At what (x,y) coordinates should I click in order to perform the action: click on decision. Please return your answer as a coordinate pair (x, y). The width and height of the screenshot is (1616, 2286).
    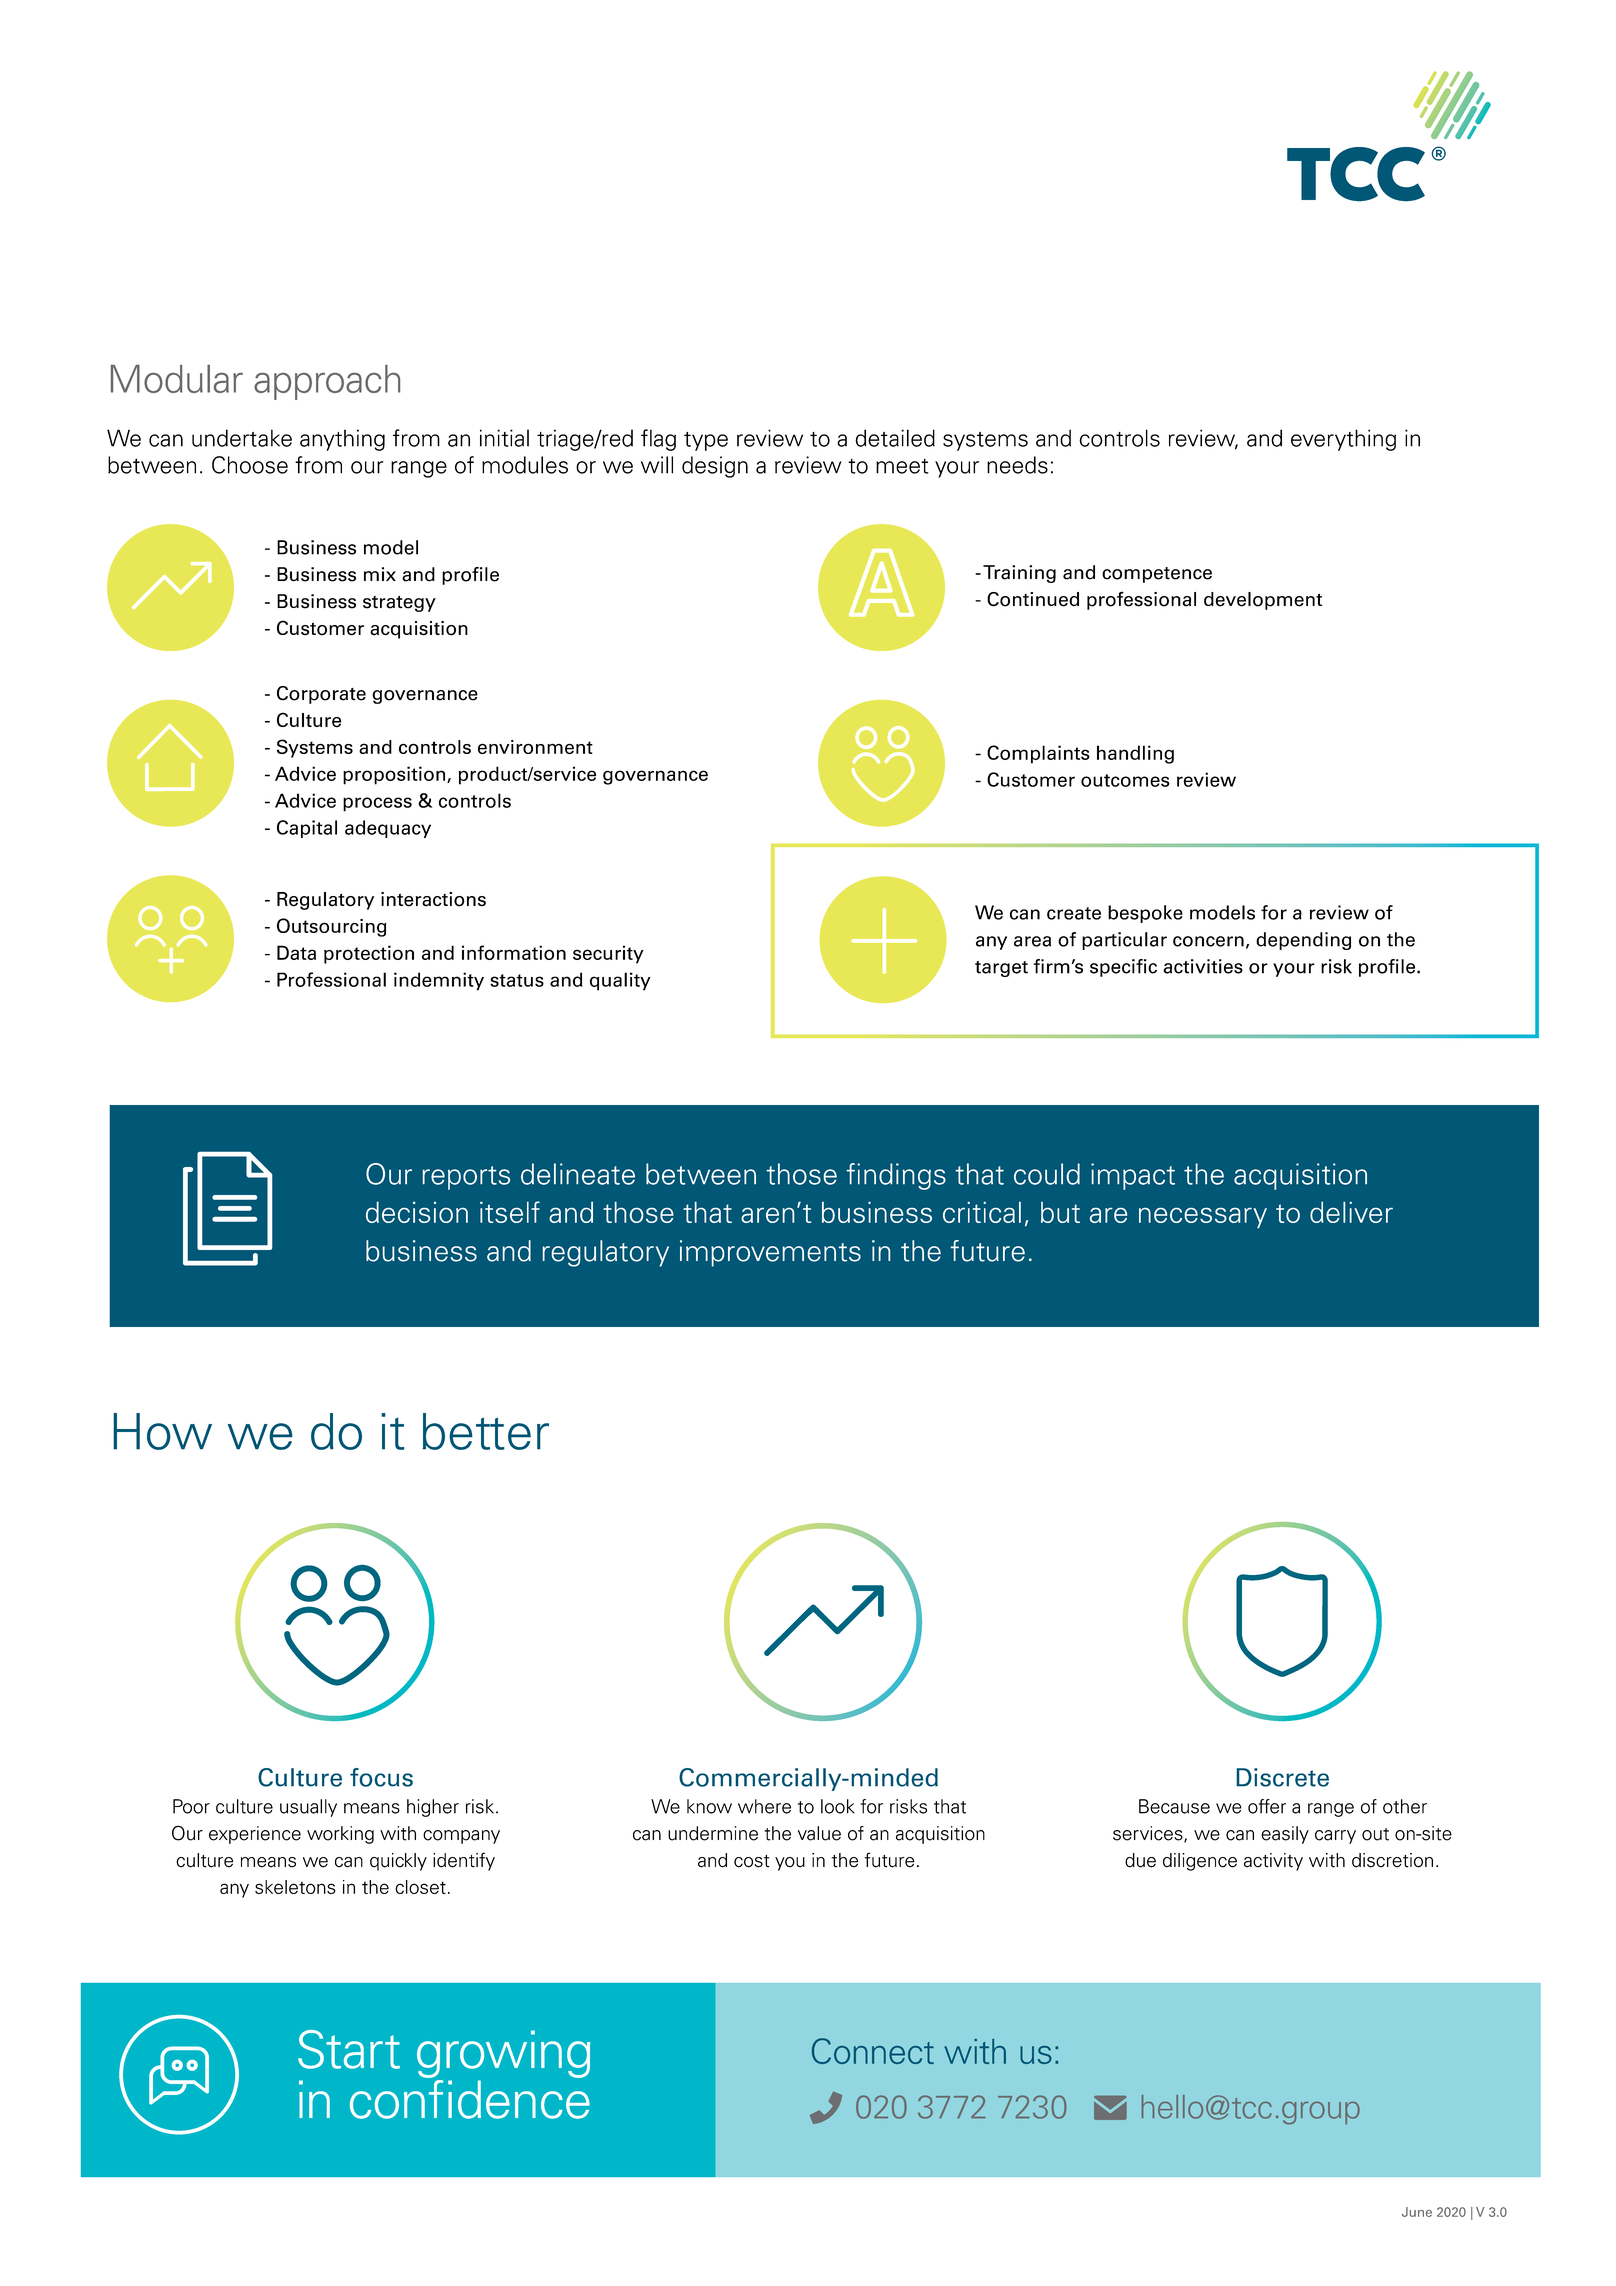
    Looking at the image, I should click on (417, 1212).
